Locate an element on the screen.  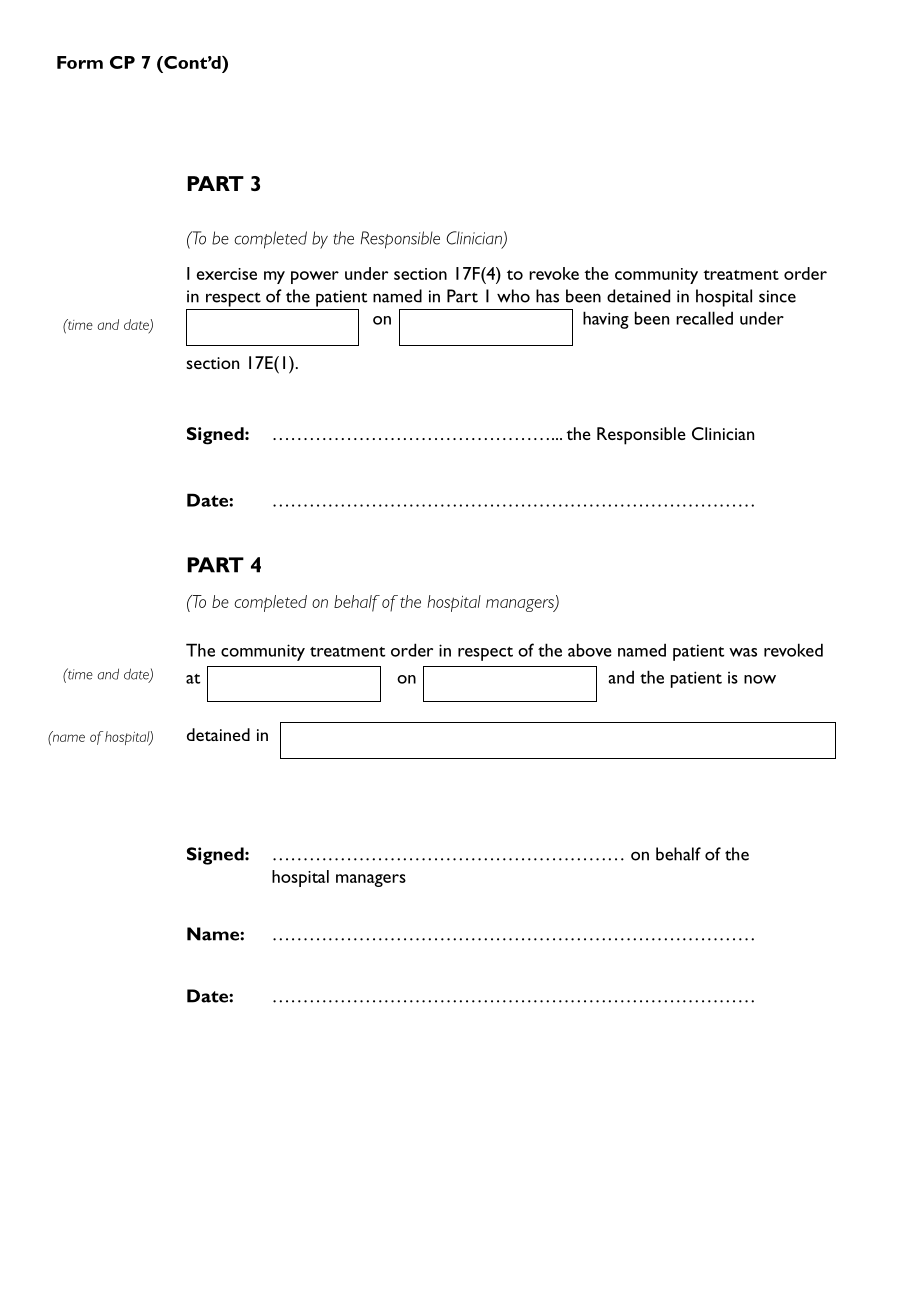
above is located at coordinates (589, 650).
